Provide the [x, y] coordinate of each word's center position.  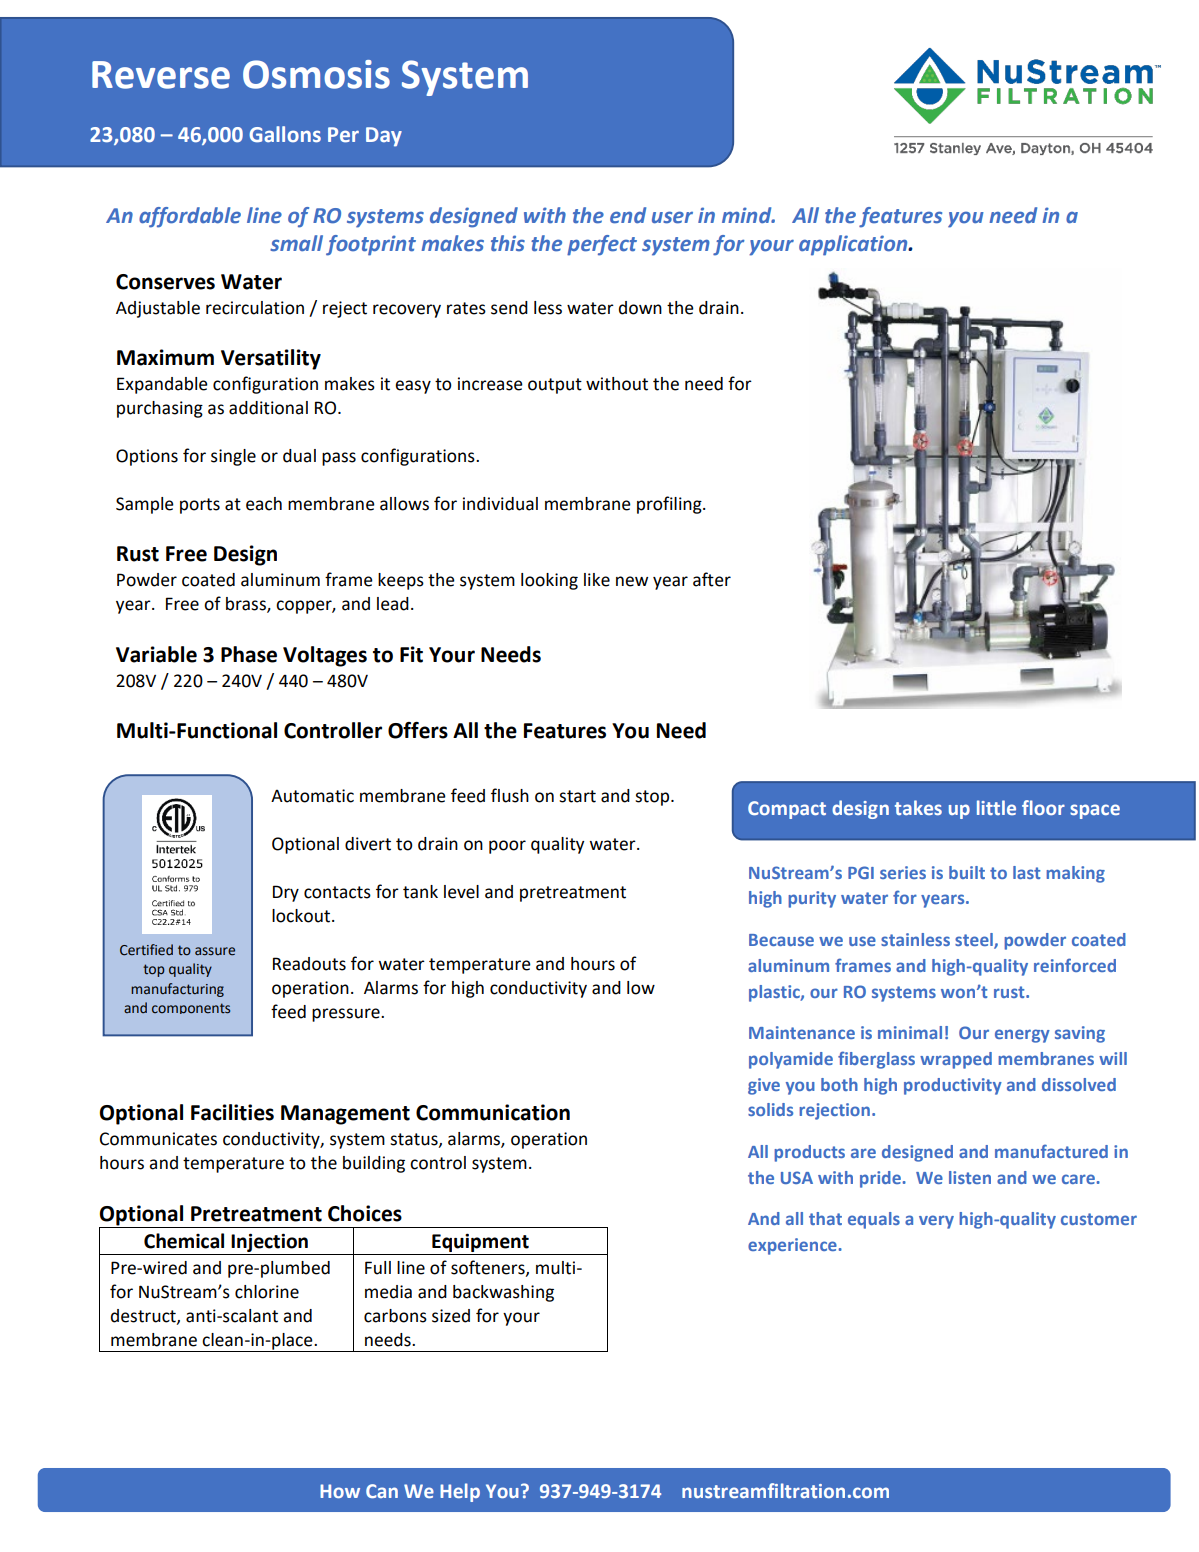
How [340, 1491]
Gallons [285, 134]
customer [1099, 1219]
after [712, 579]
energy [1022, 1036]
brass [247, 605]
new [632, 581]
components [191, 1008]
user [672, 217]
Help [460, 1492]
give [764, 1086]
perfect [602, 245]
